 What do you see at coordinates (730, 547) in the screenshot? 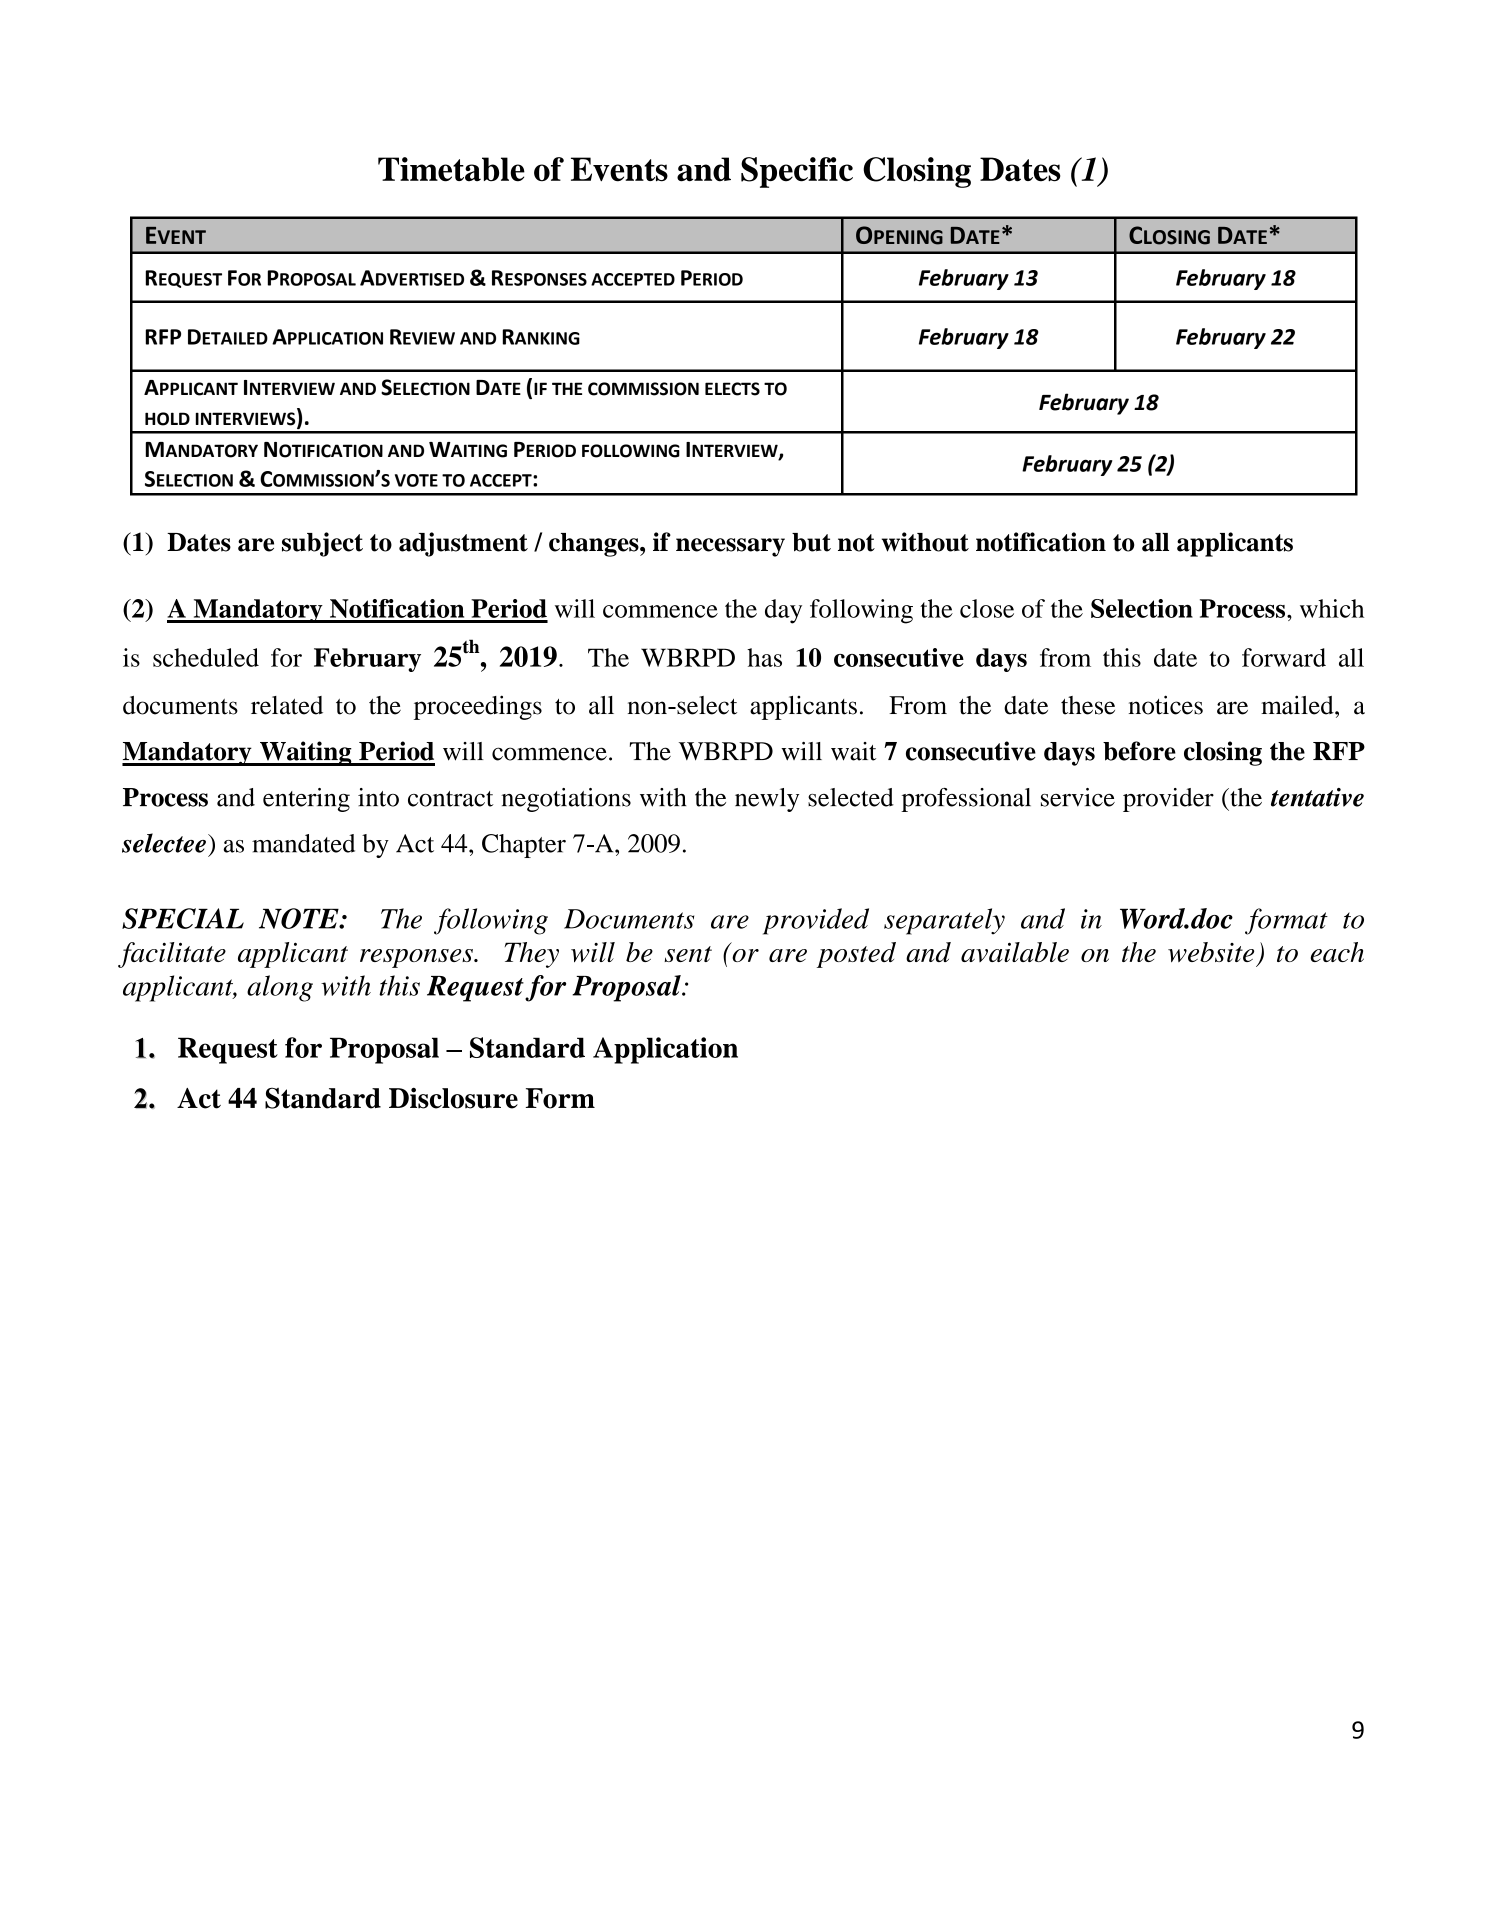
I see `necessary` at bounding box center [730, 547].
